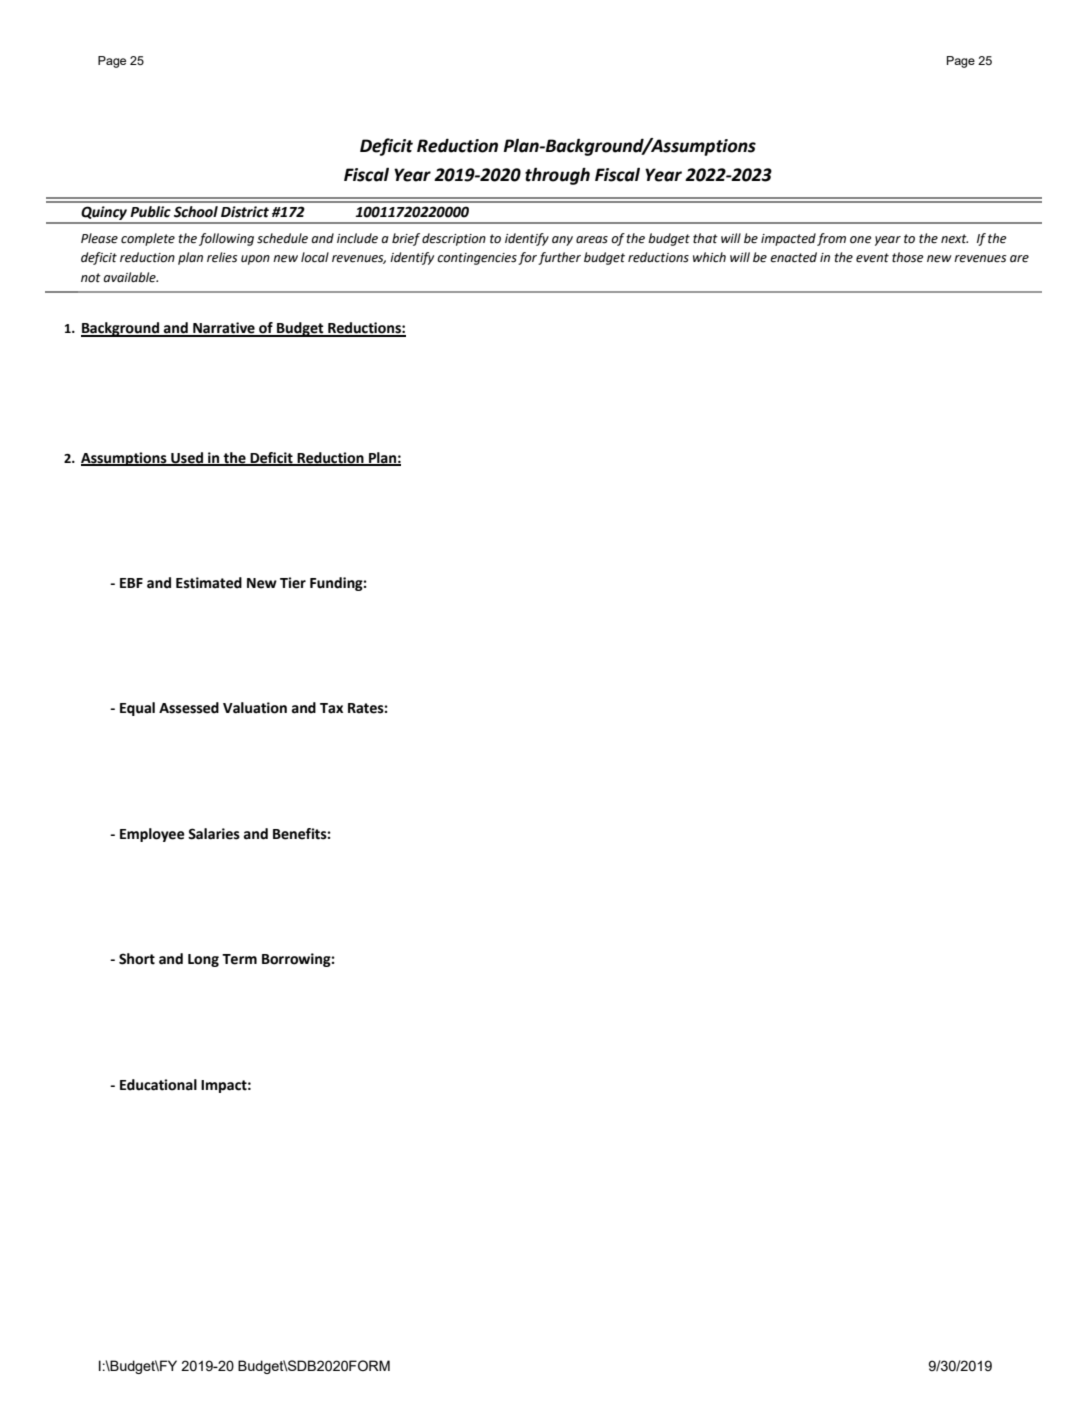 This screenshot has width=1090, height=1410. Describe the element at coordinates (861, 240) in the screenshot. I see `one` at that location.
